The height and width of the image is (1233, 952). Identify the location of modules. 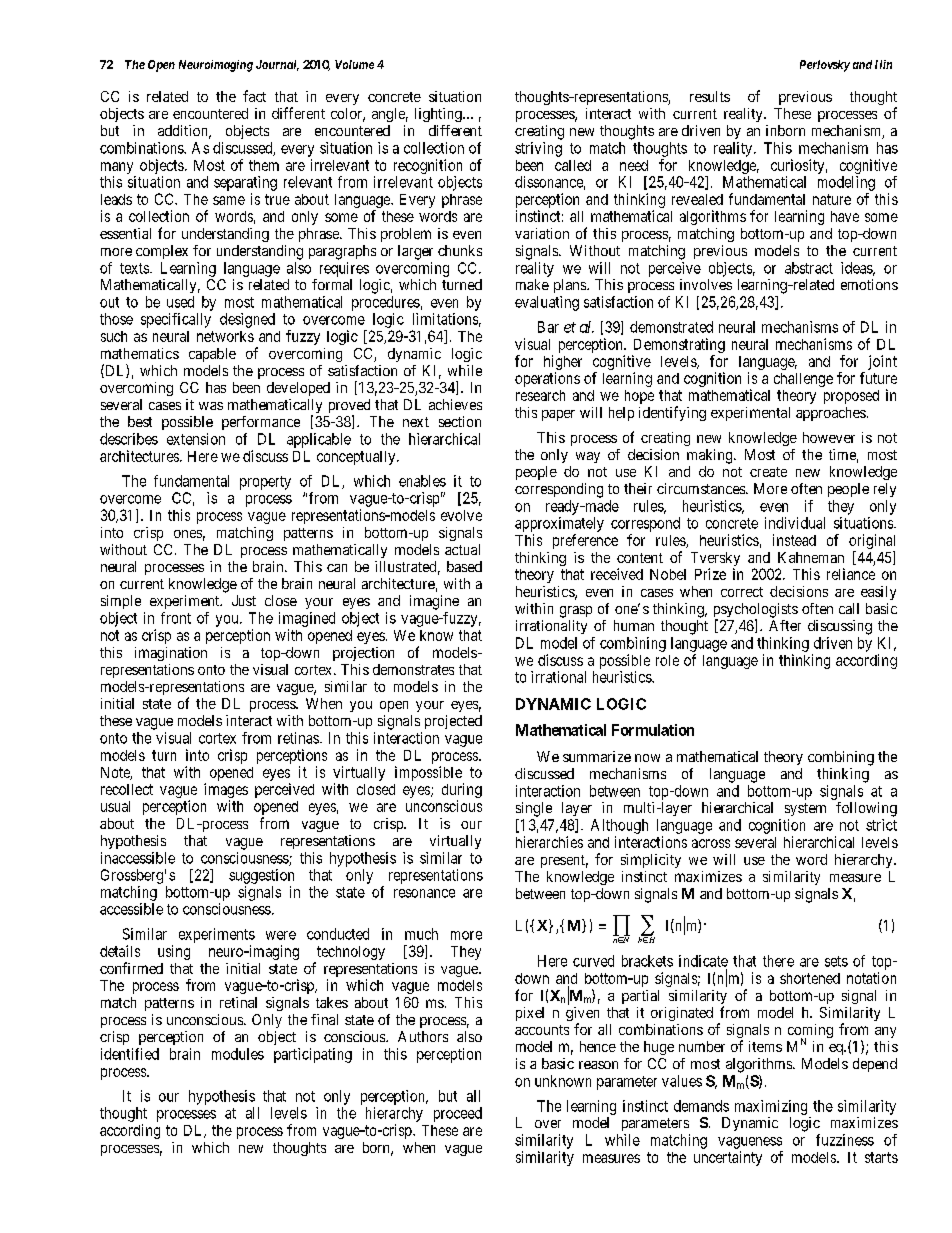
(238, 1054).
